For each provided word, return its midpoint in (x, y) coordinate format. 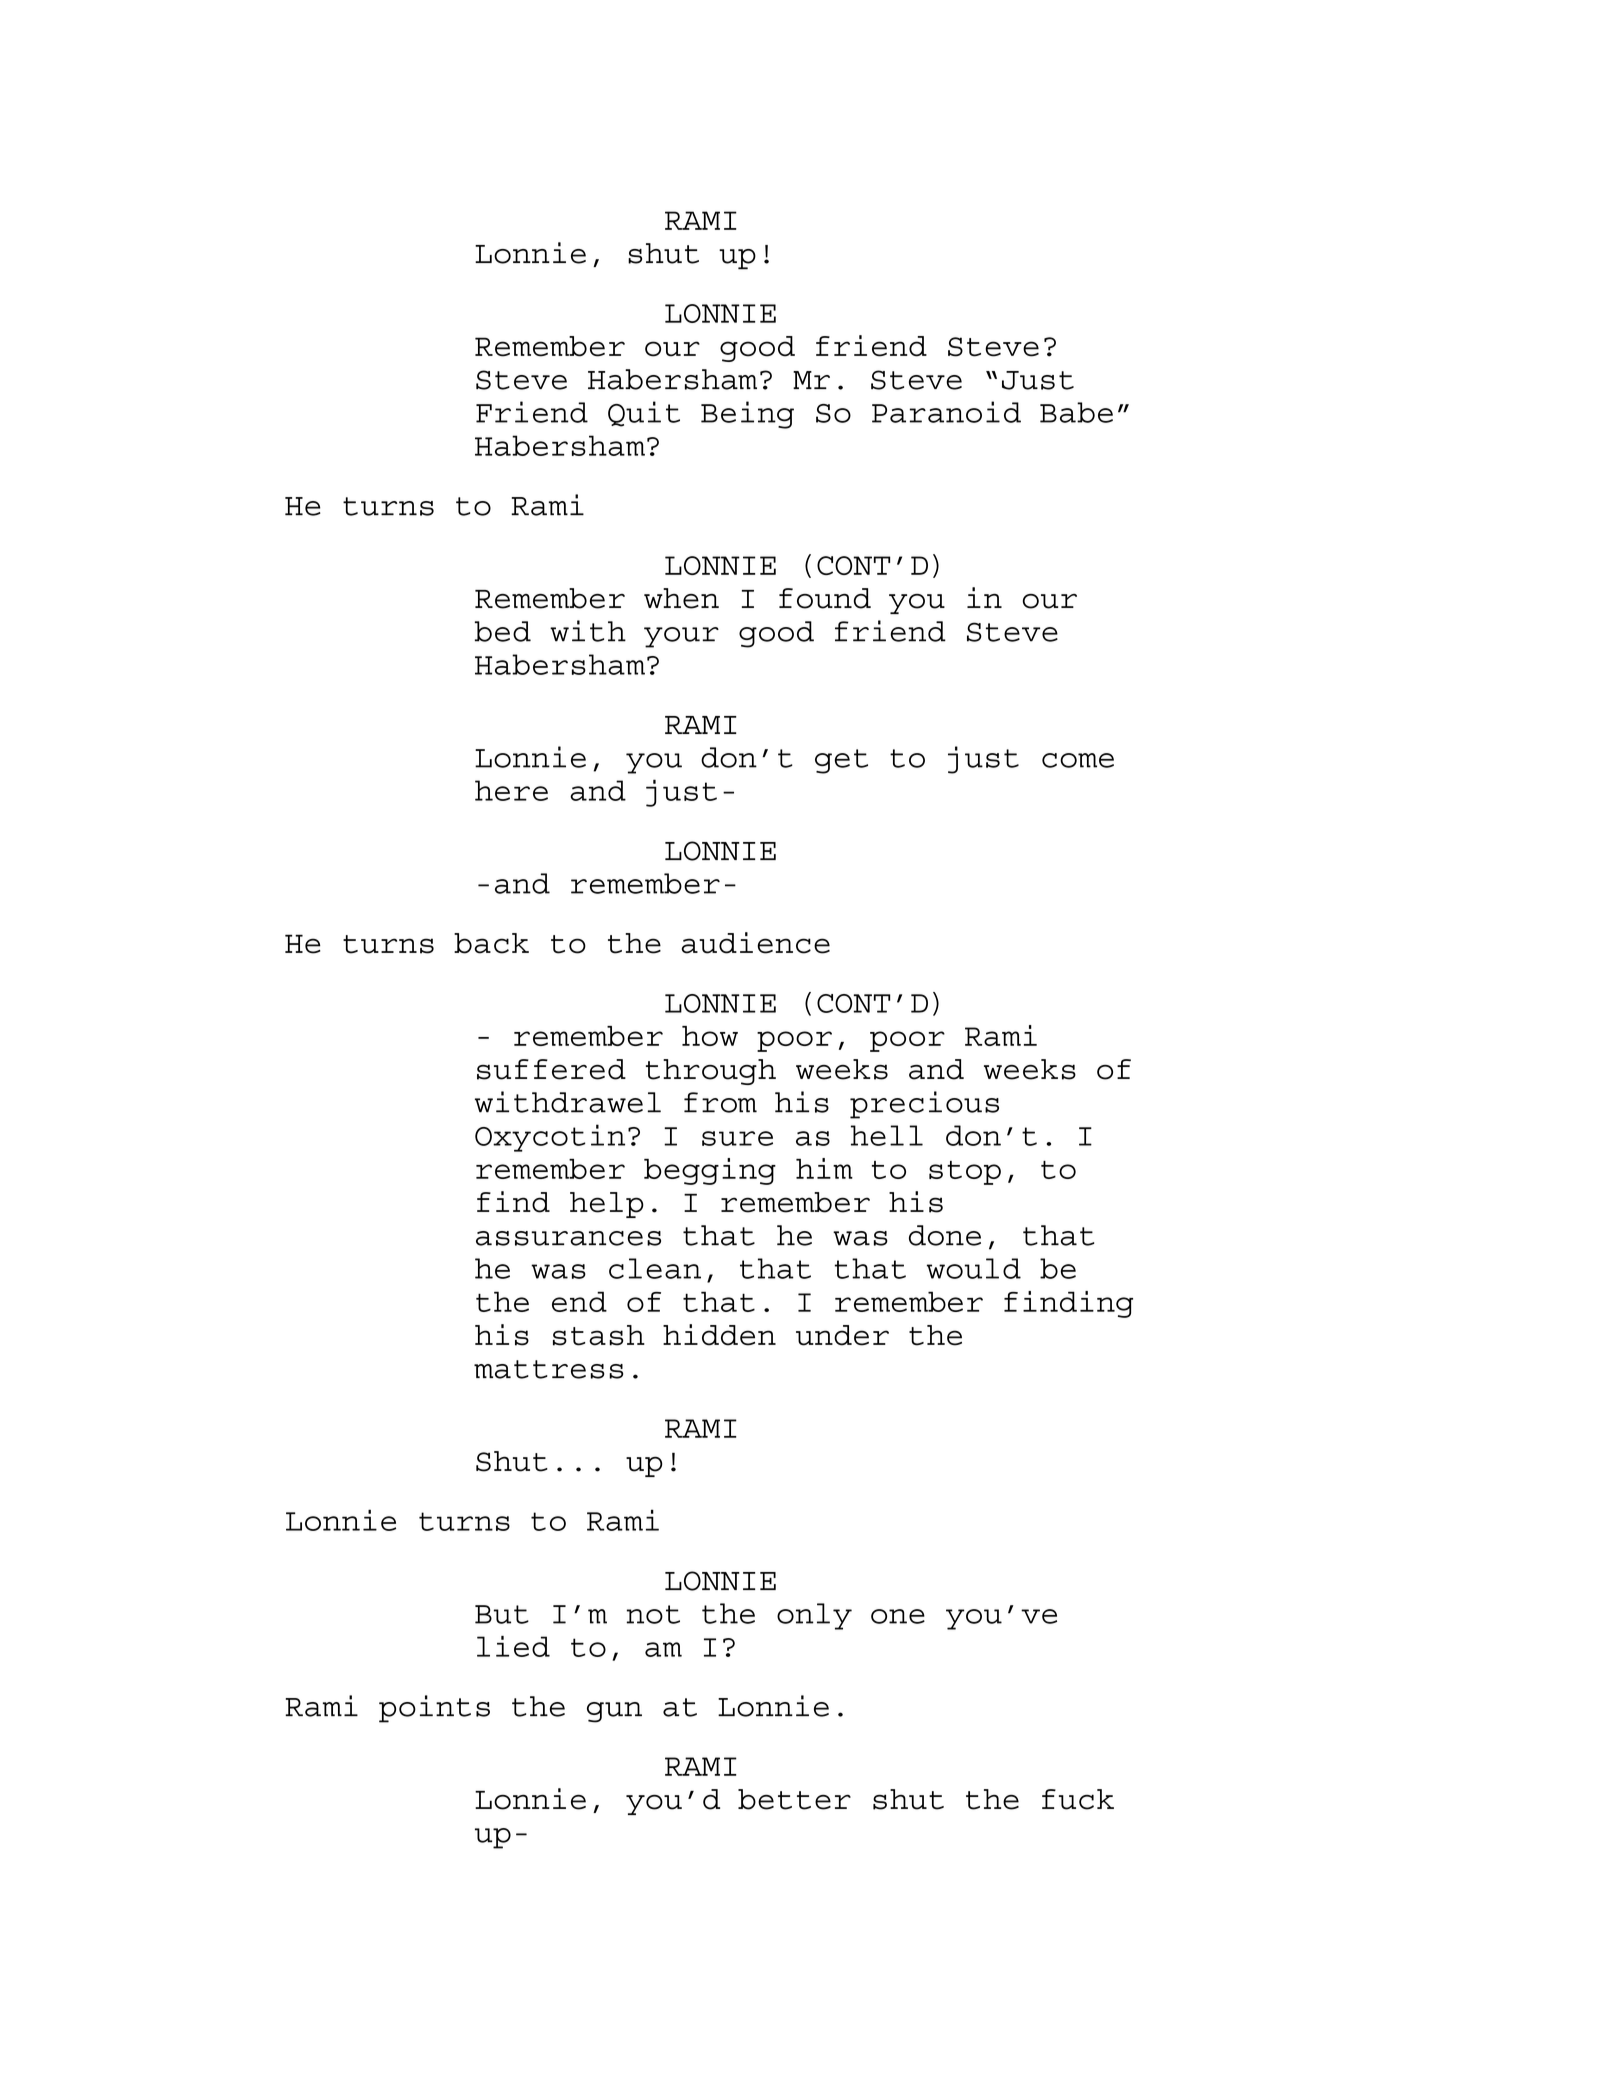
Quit (644, 414)
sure (737, 1138)
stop (965, 1173)
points (434, 1709)
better (794, 1799)
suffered (551, 1069)
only (814, 1616)
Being (747, 415)
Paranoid (946, 412)
